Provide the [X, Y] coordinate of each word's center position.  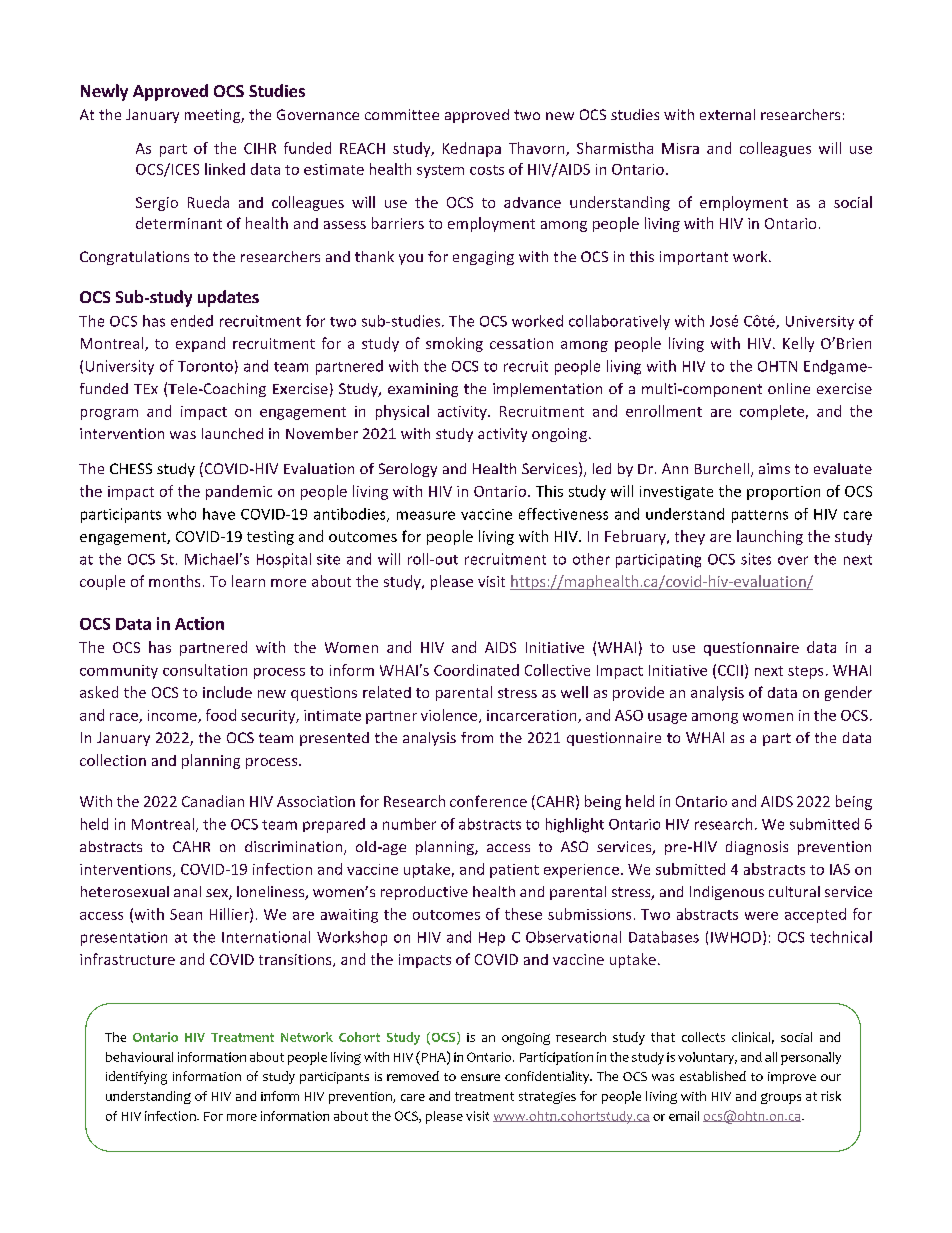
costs [487, 170]
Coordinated [476, 670]
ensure [480, 1077]
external [727, 114]
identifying [136, 1078]
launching [770, 537]
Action [199, 623]
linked [225, 169]
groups [781, 1098]
